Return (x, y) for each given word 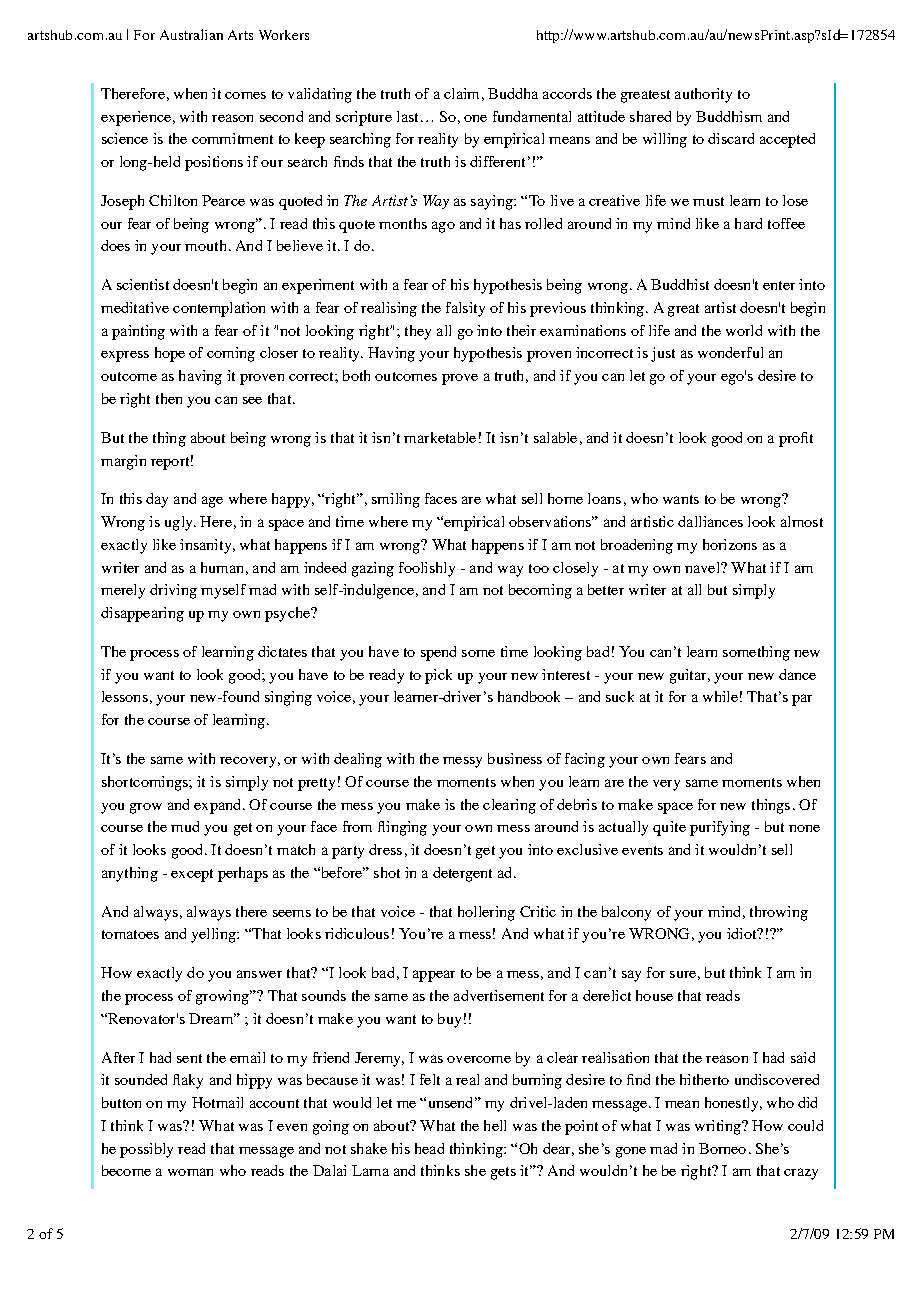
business (515, 758)
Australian (191, 34)
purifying (720, 828)
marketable (440, 437)
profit (796, 439)
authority (703, 95)
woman (190, 1172)
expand (219, 806)
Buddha (513, 93)
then (169, 398)
